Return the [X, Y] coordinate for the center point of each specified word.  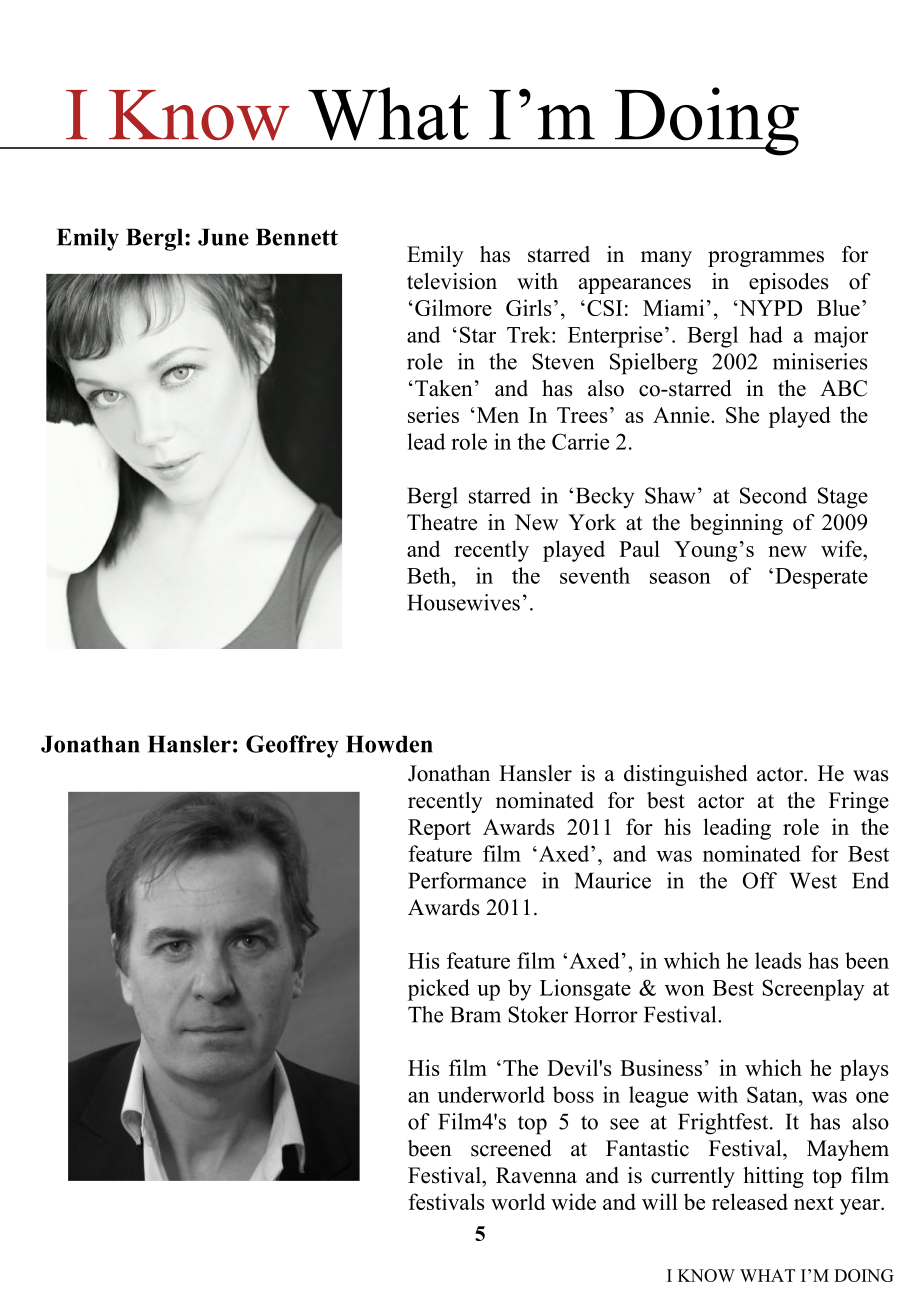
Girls [528, 307]
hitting [773, 1177]
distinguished [685, 775]
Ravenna [536, 1175]
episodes [789, 283]
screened [511, 1148]
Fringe [859, 802]
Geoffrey [292, 746]
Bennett [297, 237]
